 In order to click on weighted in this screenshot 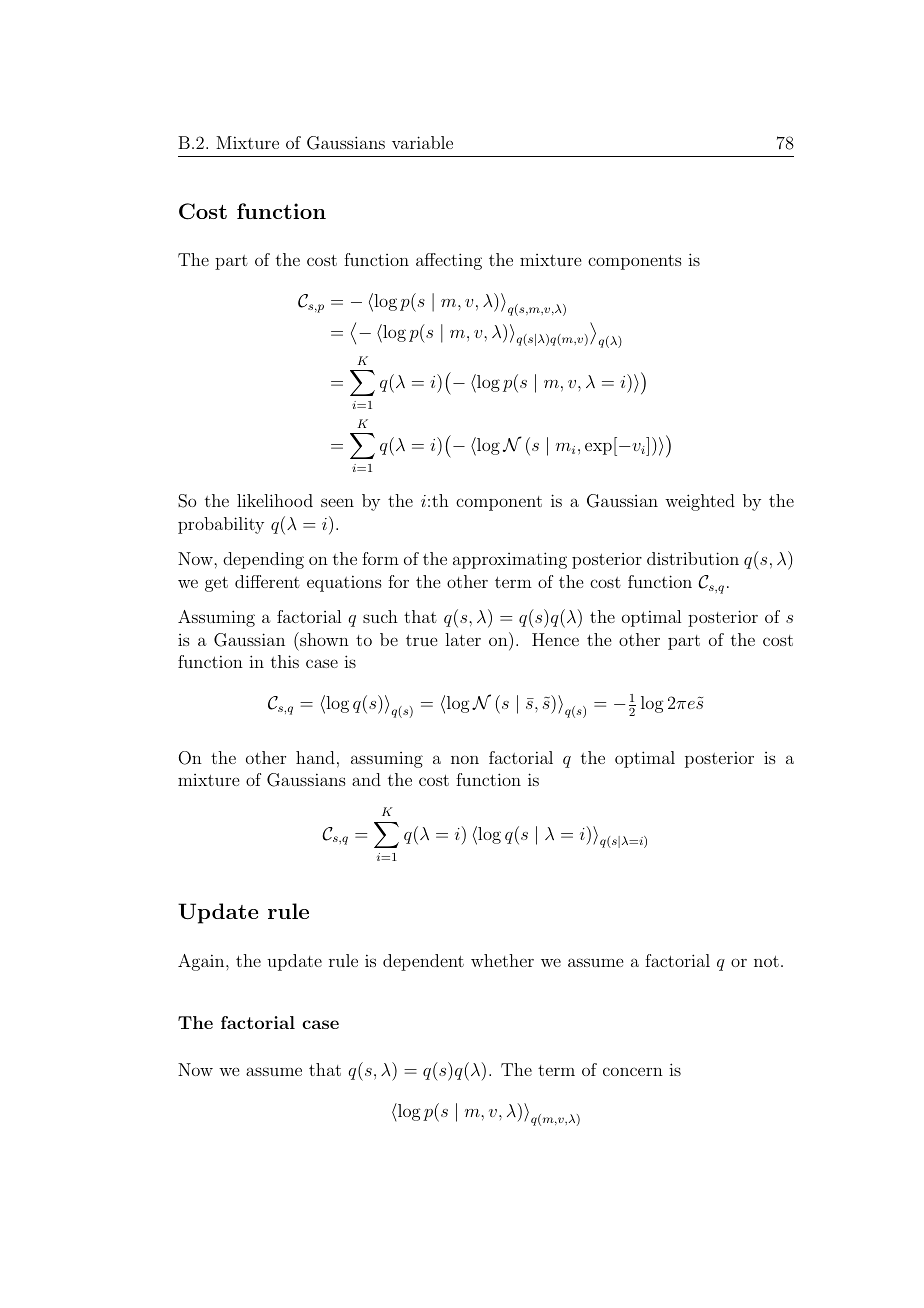, I will do `click(700, 502)`.
